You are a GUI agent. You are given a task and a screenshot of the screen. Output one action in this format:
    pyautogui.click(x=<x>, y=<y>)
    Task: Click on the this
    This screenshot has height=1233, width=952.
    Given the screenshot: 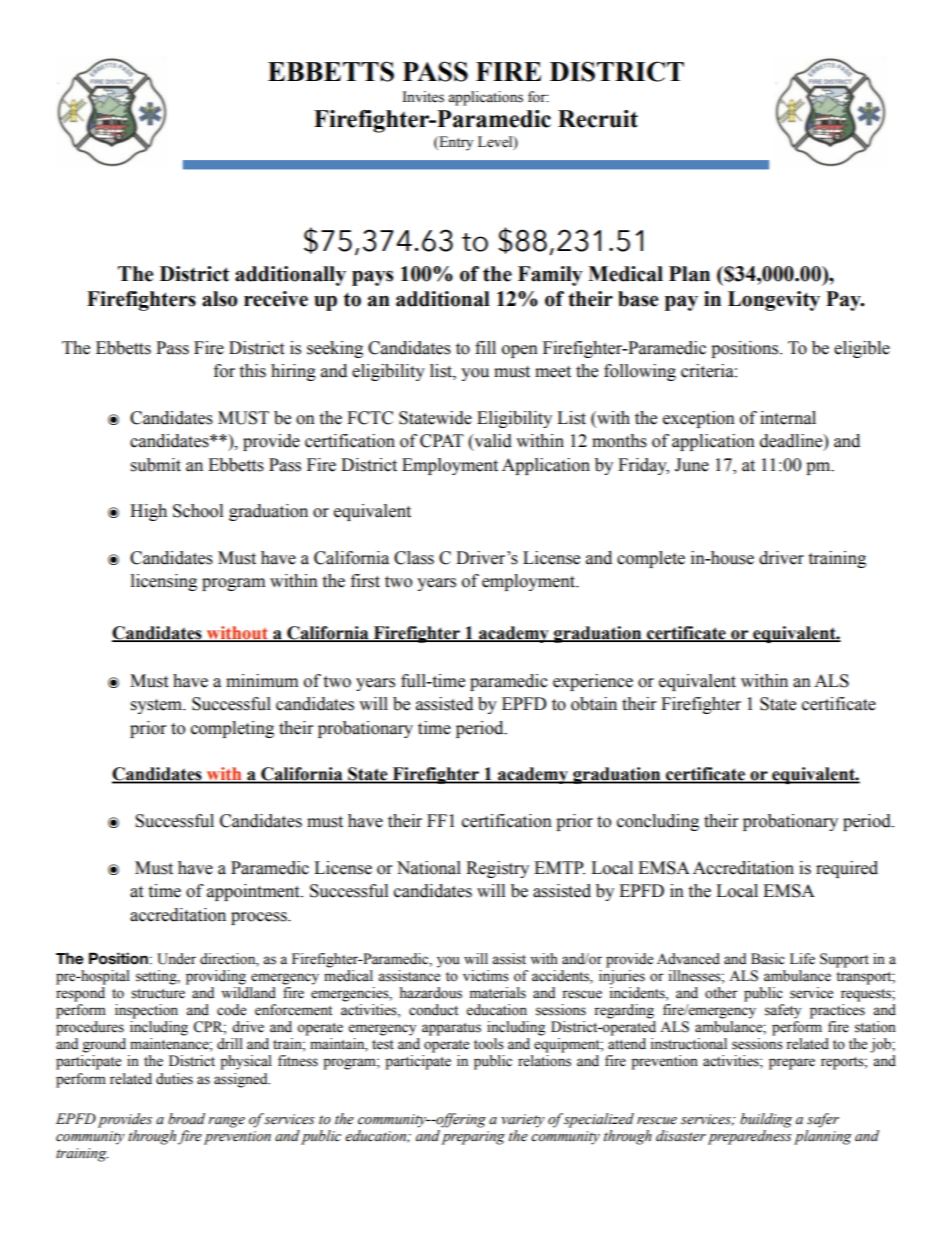 What is the action you would take?
    pyautogui.click(x=252, y=371)
